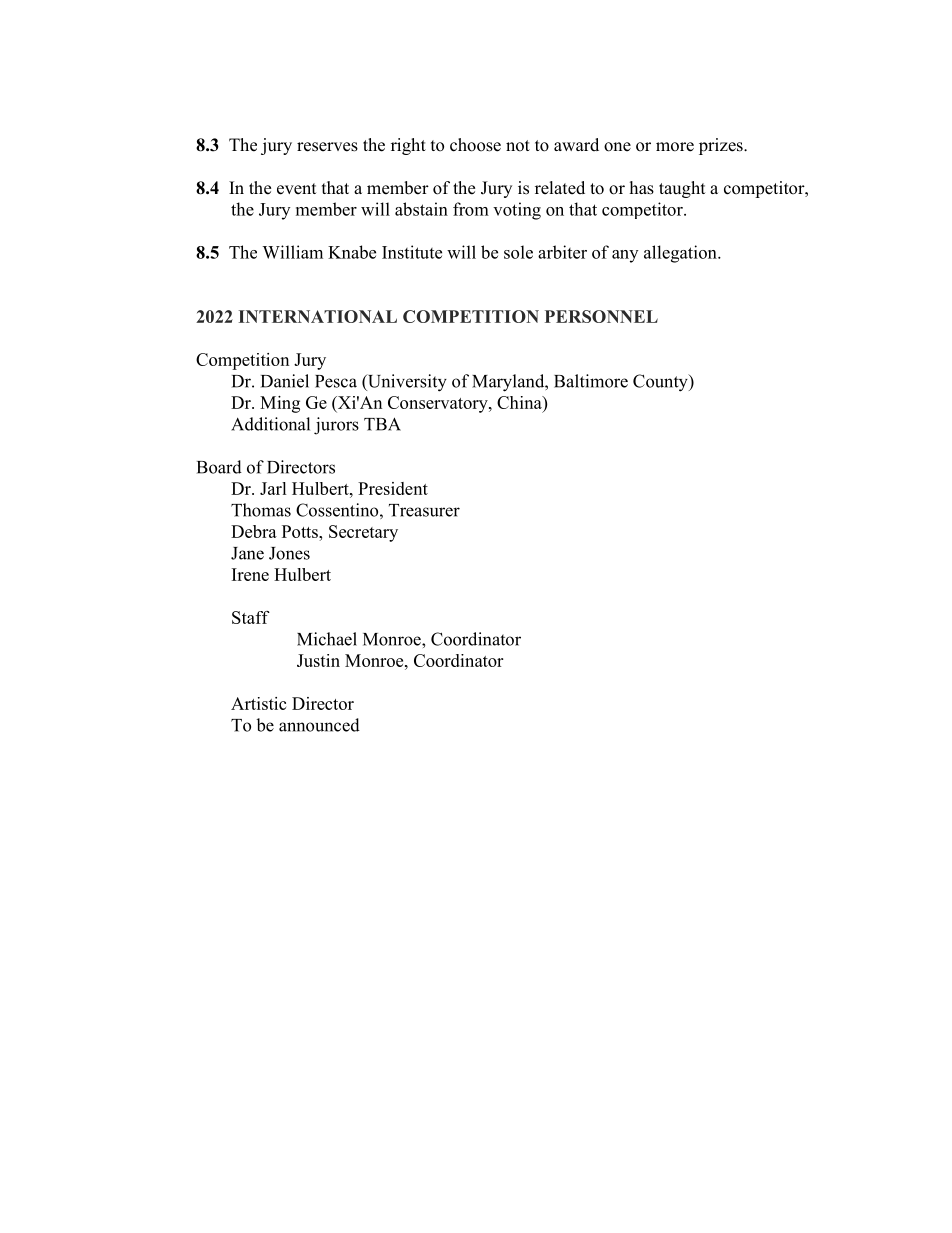  I want to click on President, so click(393, 488).
